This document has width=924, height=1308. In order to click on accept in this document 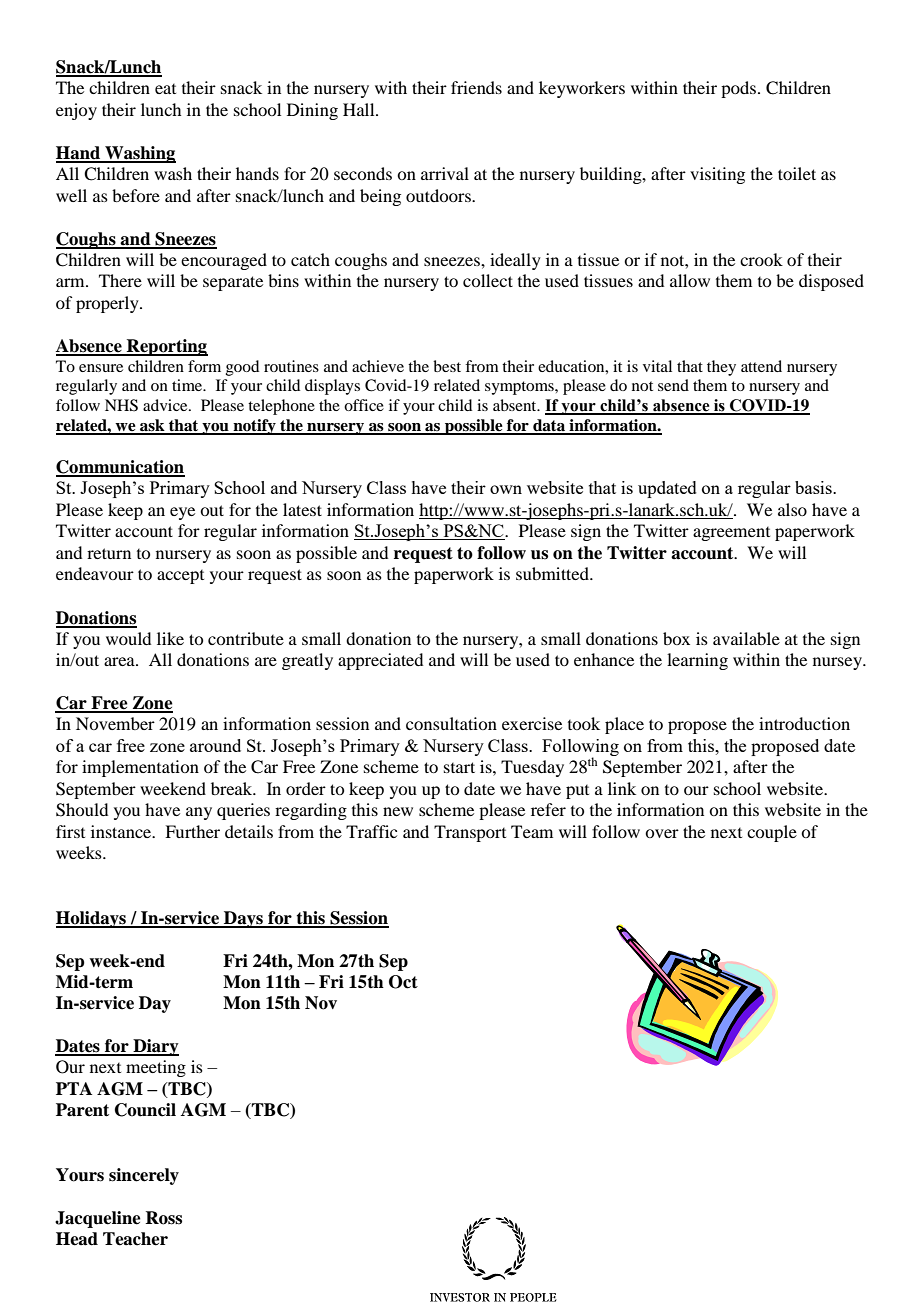, I will do `click(180, 577)`.
